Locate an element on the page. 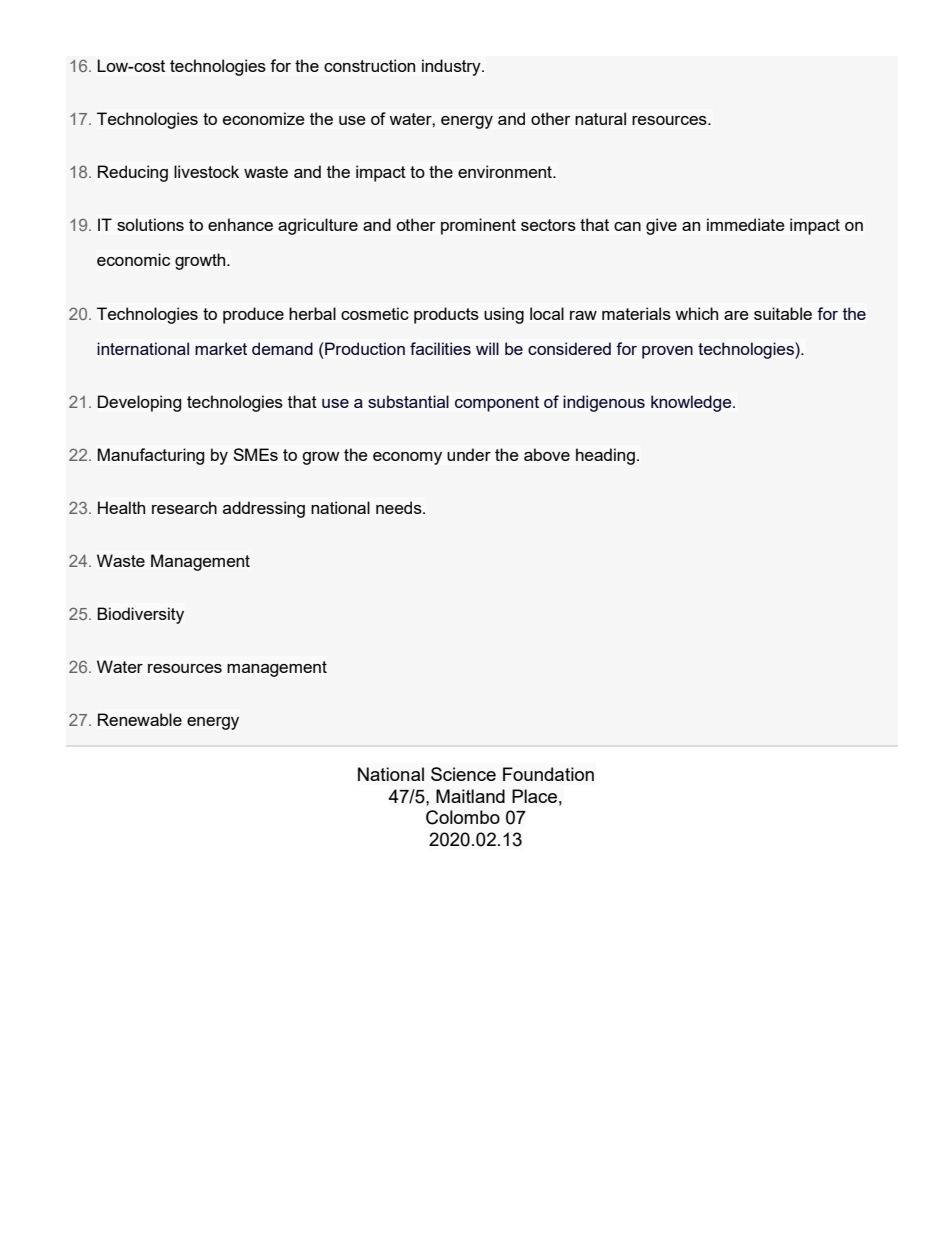 Image resolution: width=952 pixels, height=1233 pixels. knowledge is located at coordinates (692, 403).
